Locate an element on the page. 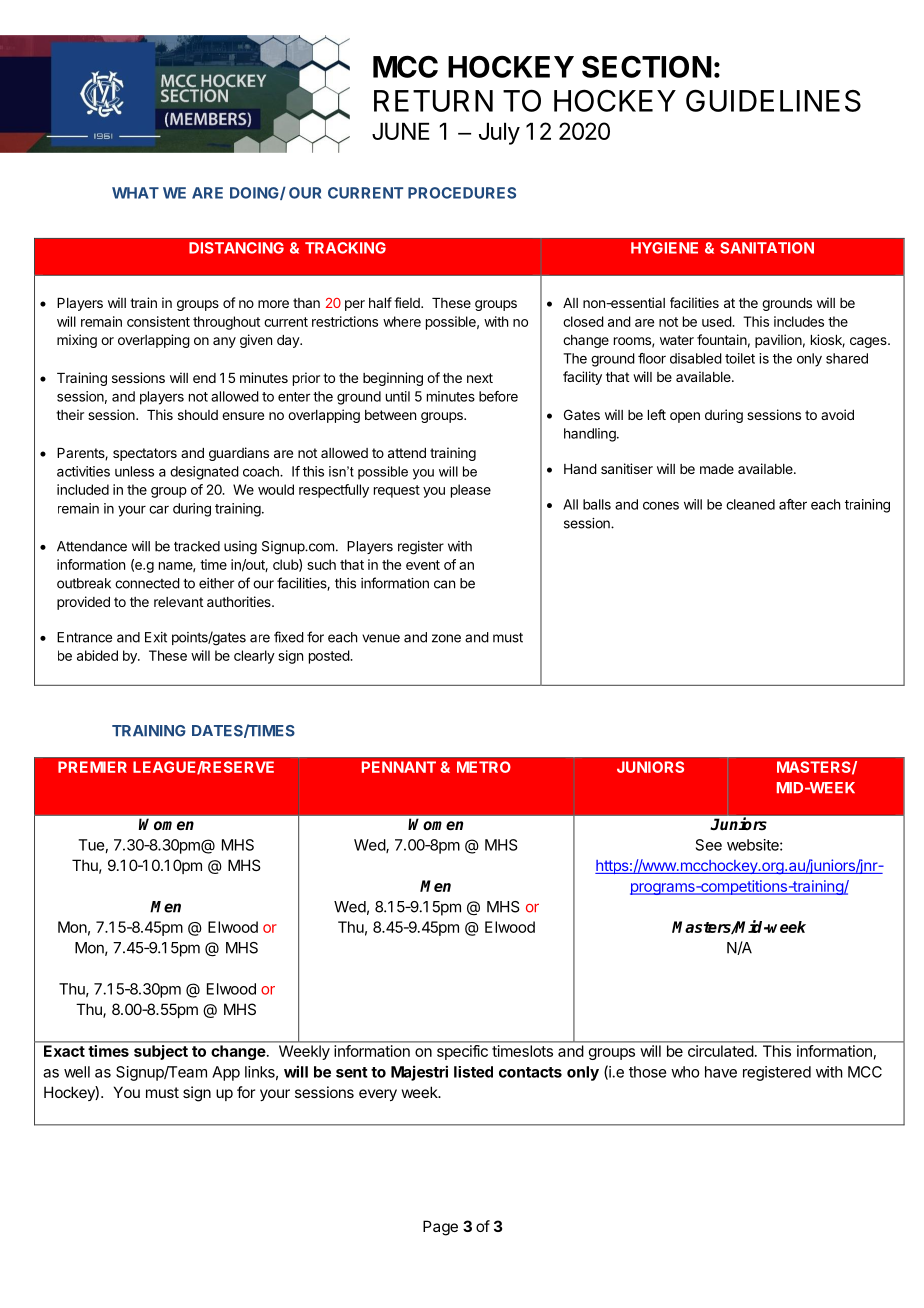 This image has height=1308, width=924. car is located at coordinates (159, 510).
